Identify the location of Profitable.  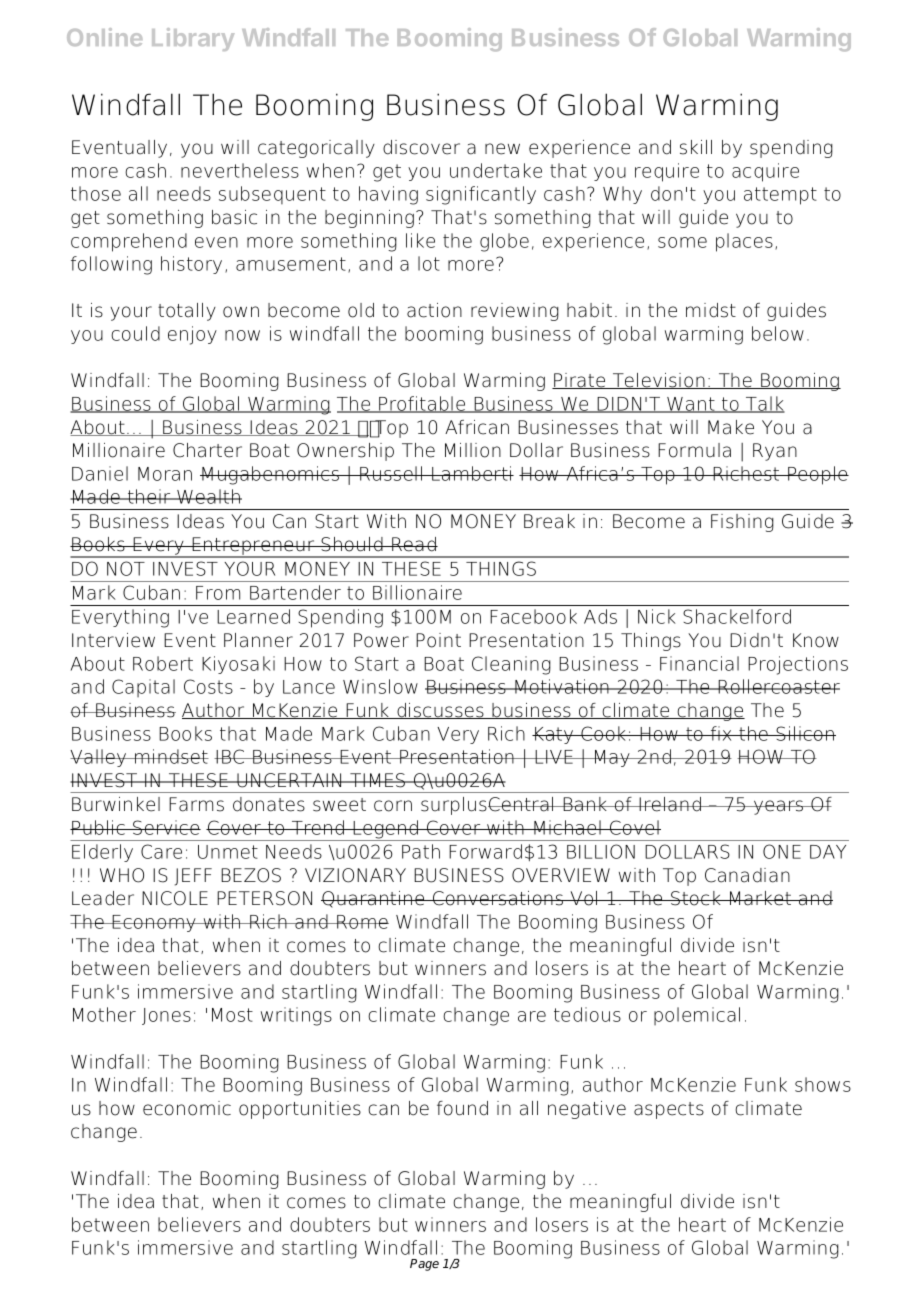
(422, 404).
